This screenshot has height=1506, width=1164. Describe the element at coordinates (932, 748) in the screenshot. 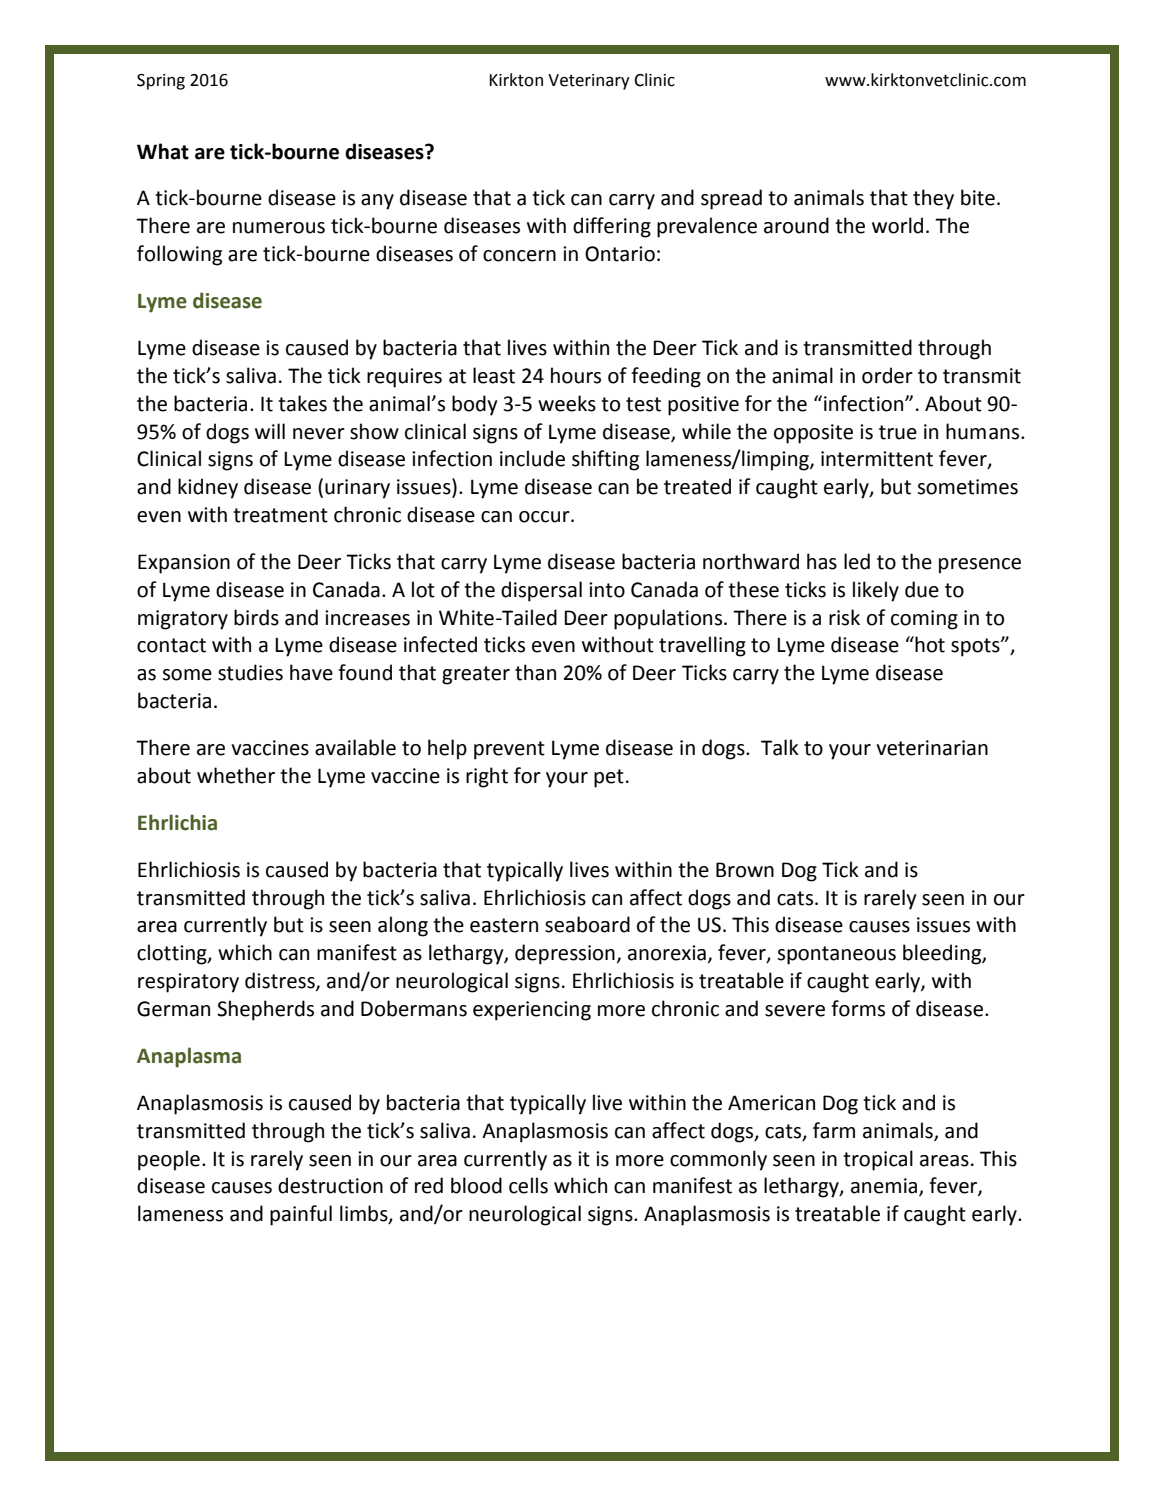

I see `veterinarian` at that location.
